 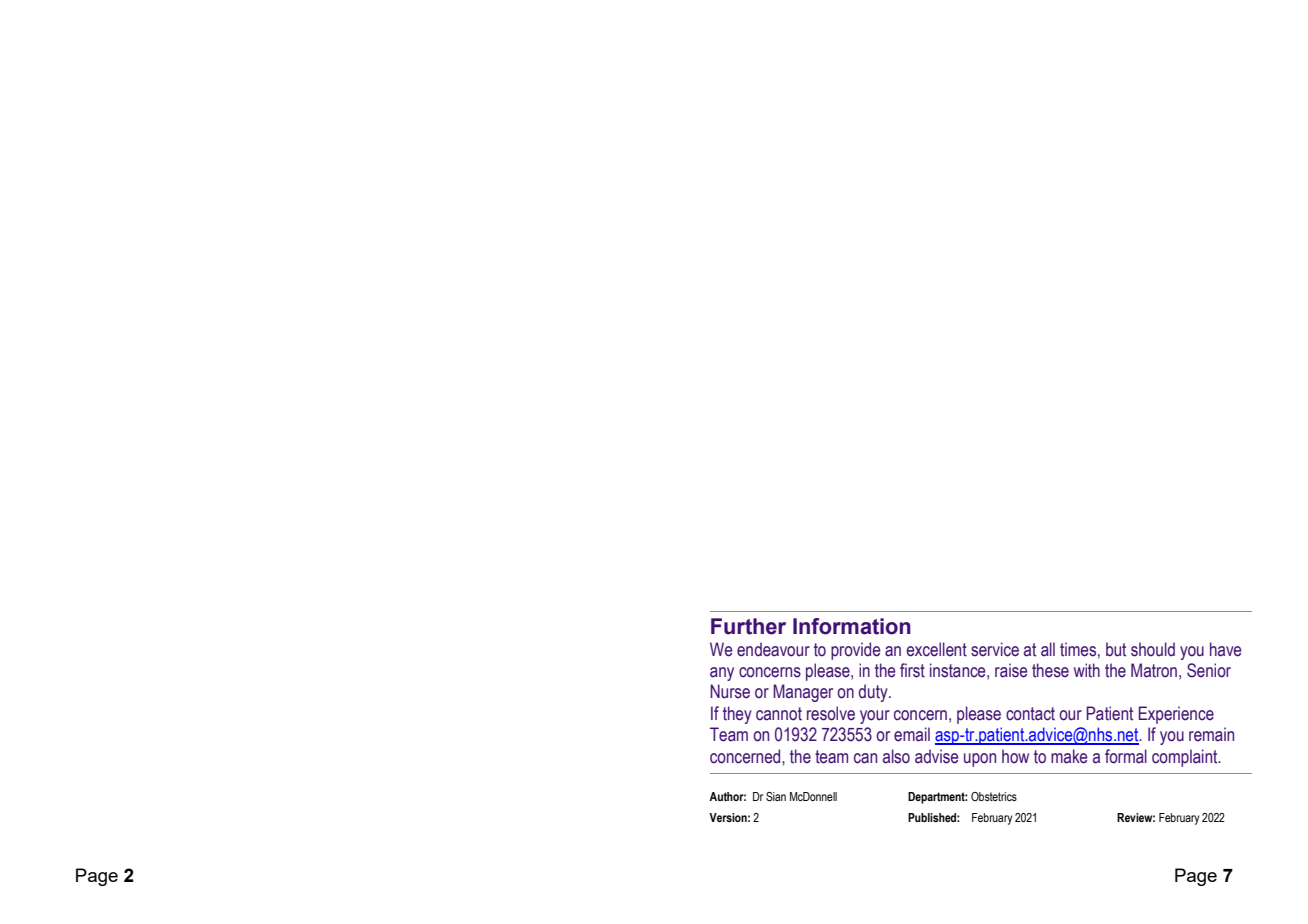 I want to click on raise, so click(x=1011, y=670).
